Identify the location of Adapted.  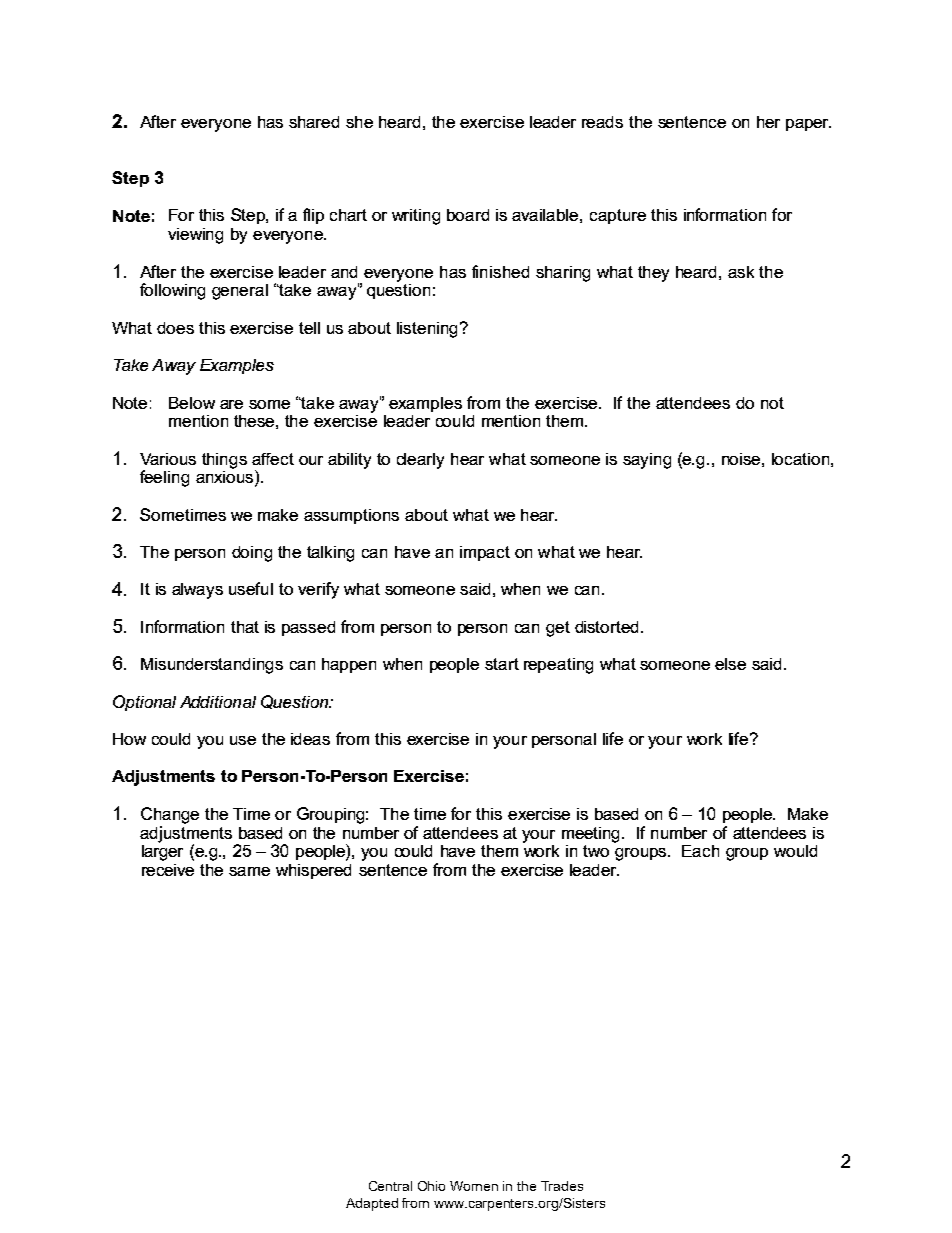
(372, 1204).
